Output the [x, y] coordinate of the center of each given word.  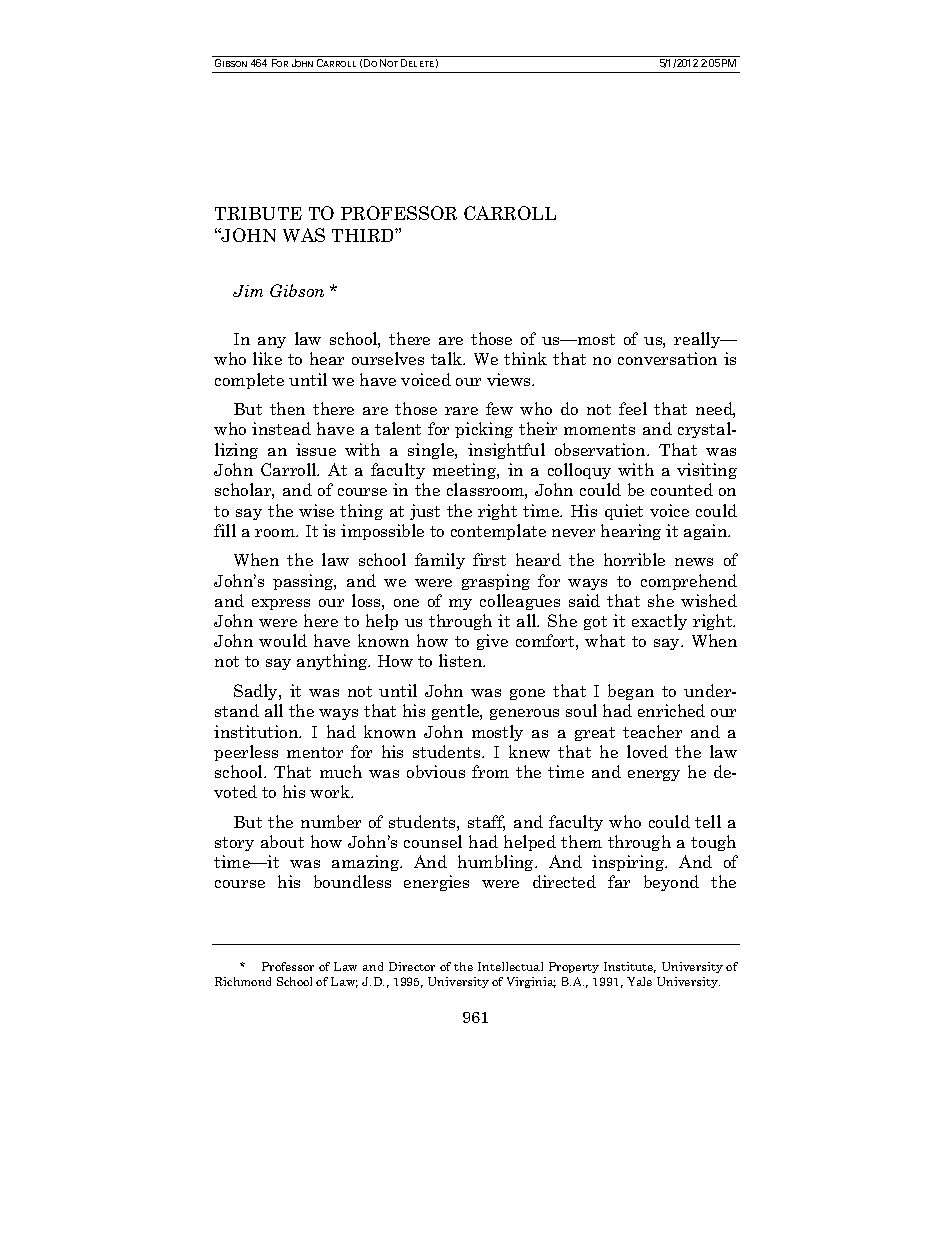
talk [448, 358]
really [698, 340]
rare [461, 411]
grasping [496, 582]
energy [654, 775]
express [281, 604]
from [490, 771]
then [287, 408]
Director [412, 966]
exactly [659, 622]
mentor [315, 752]
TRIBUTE [258, 213]
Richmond [243, 981]
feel [633, 408]
